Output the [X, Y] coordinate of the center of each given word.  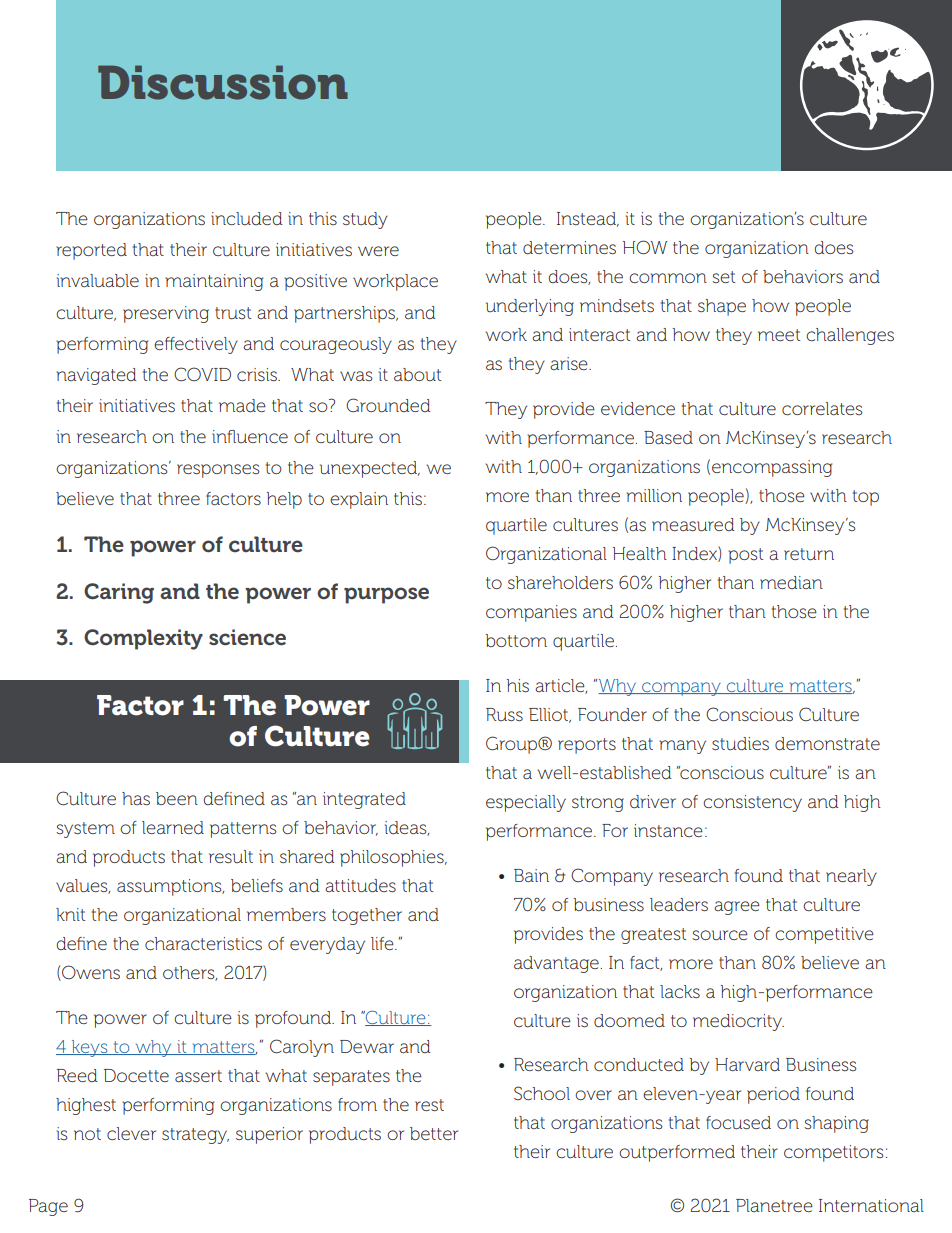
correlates [822, 408]
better [434, 1133]
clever [131, 1133]
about [417, 375]
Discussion [223, 82]
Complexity [143, 639]
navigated [96, 376]
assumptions [170, 887]
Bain [531, 875]
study [365, 220]
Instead [588, 219]
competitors [834, 1153]
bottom [516, 640]
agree [737, 908]
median [791, 582]
